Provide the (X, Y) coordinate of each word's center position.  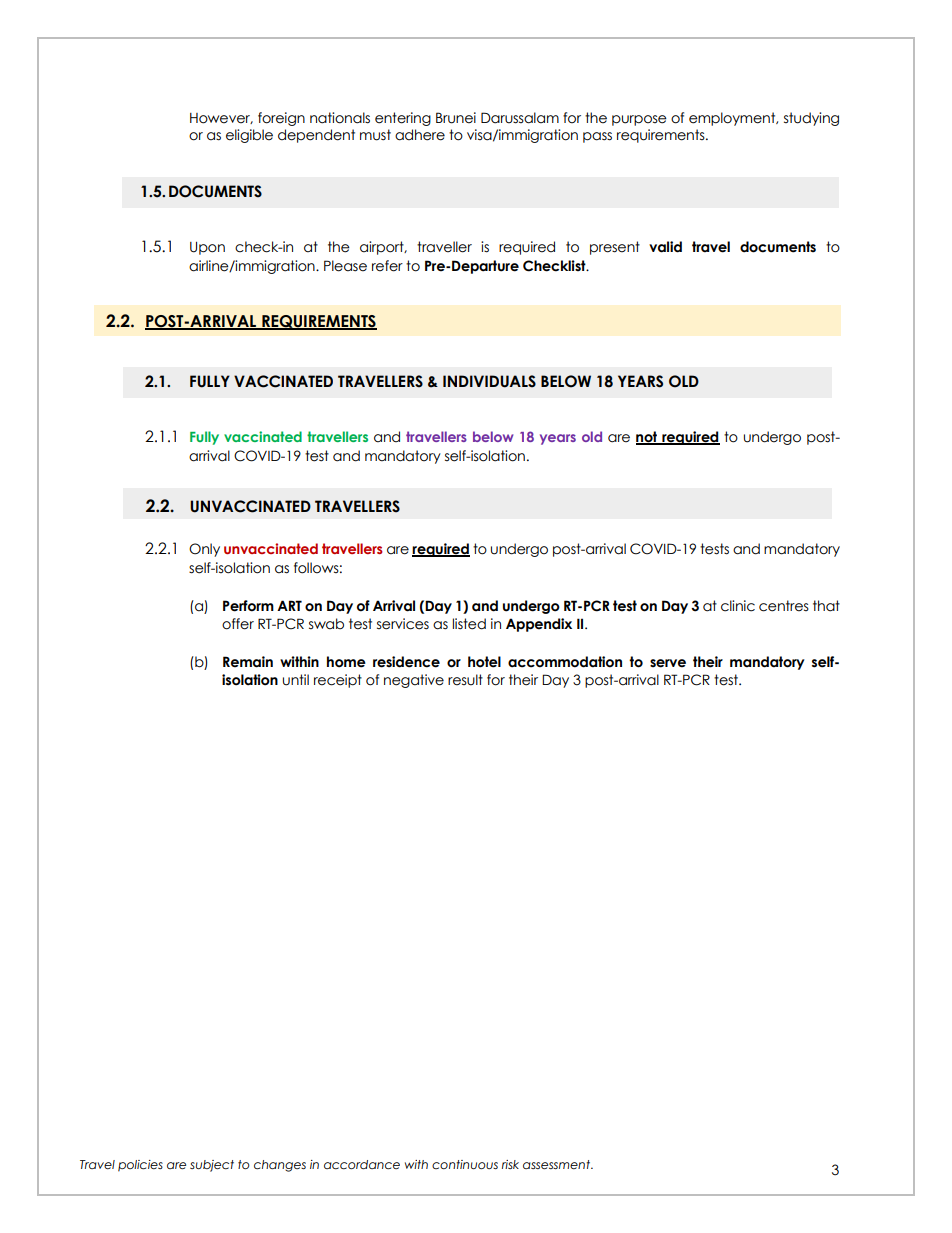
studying (811, 119)
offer (238, 624)
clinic (738, 606)
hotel (484, 662)
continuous (465, 1164)
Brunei (456, 118)
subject (212, 1166)
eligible (249, 136)
